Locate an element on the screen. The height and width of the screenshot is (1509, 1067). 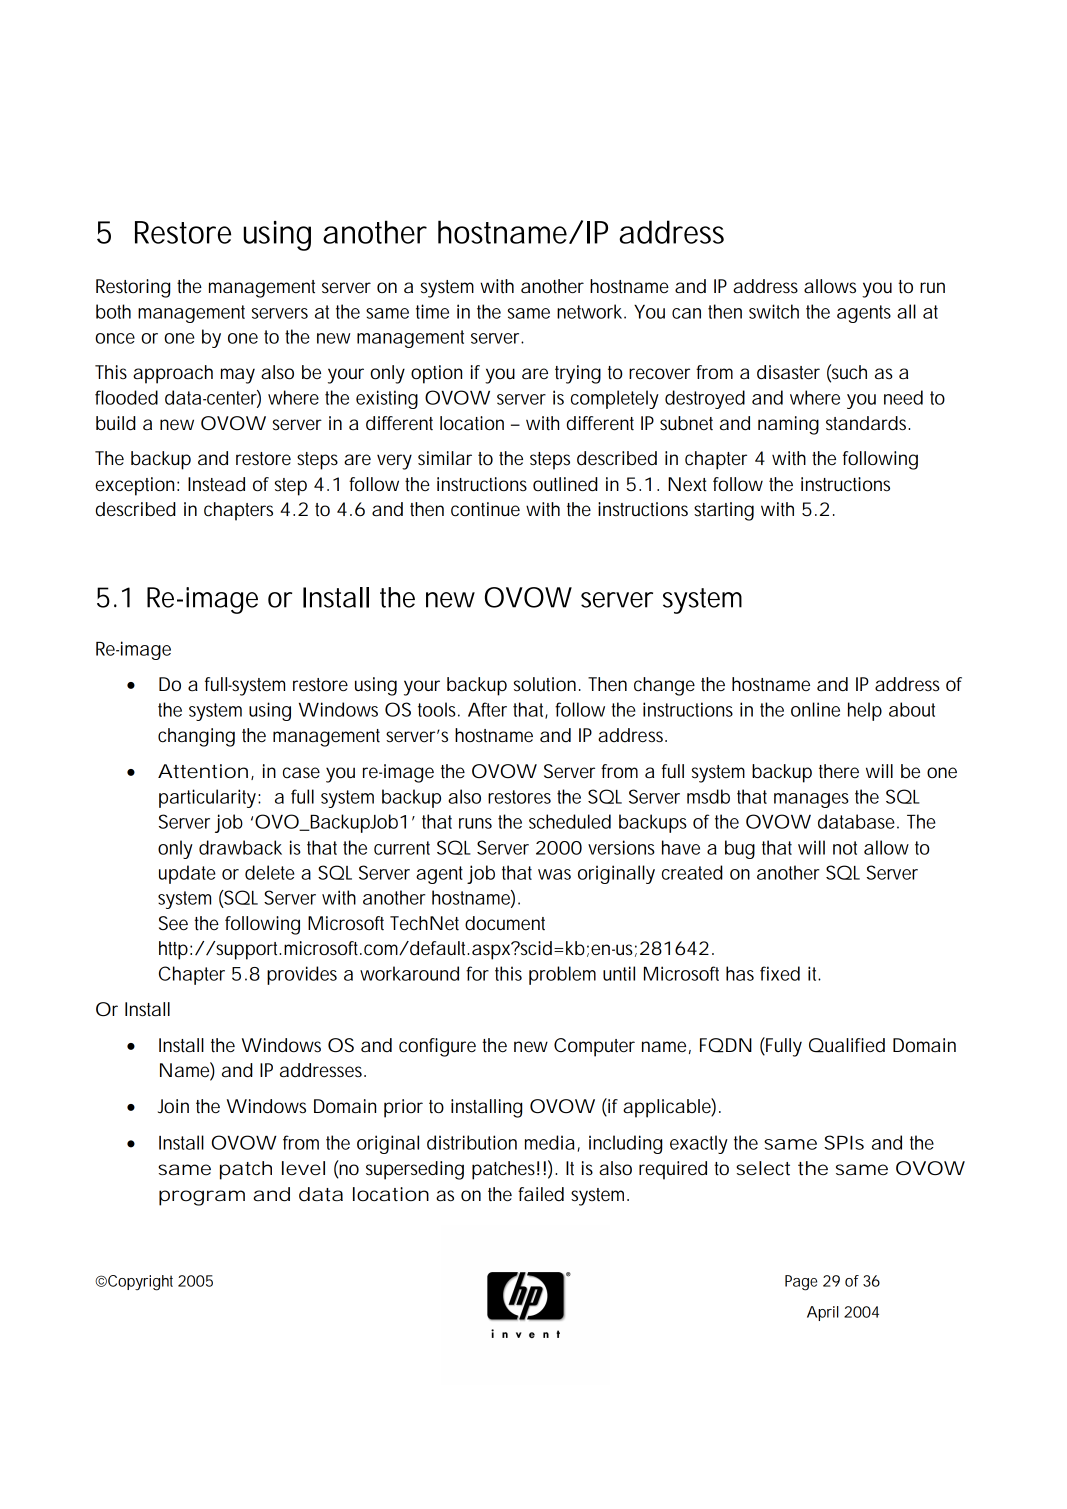
continue is located at coordinates (485, 509).
